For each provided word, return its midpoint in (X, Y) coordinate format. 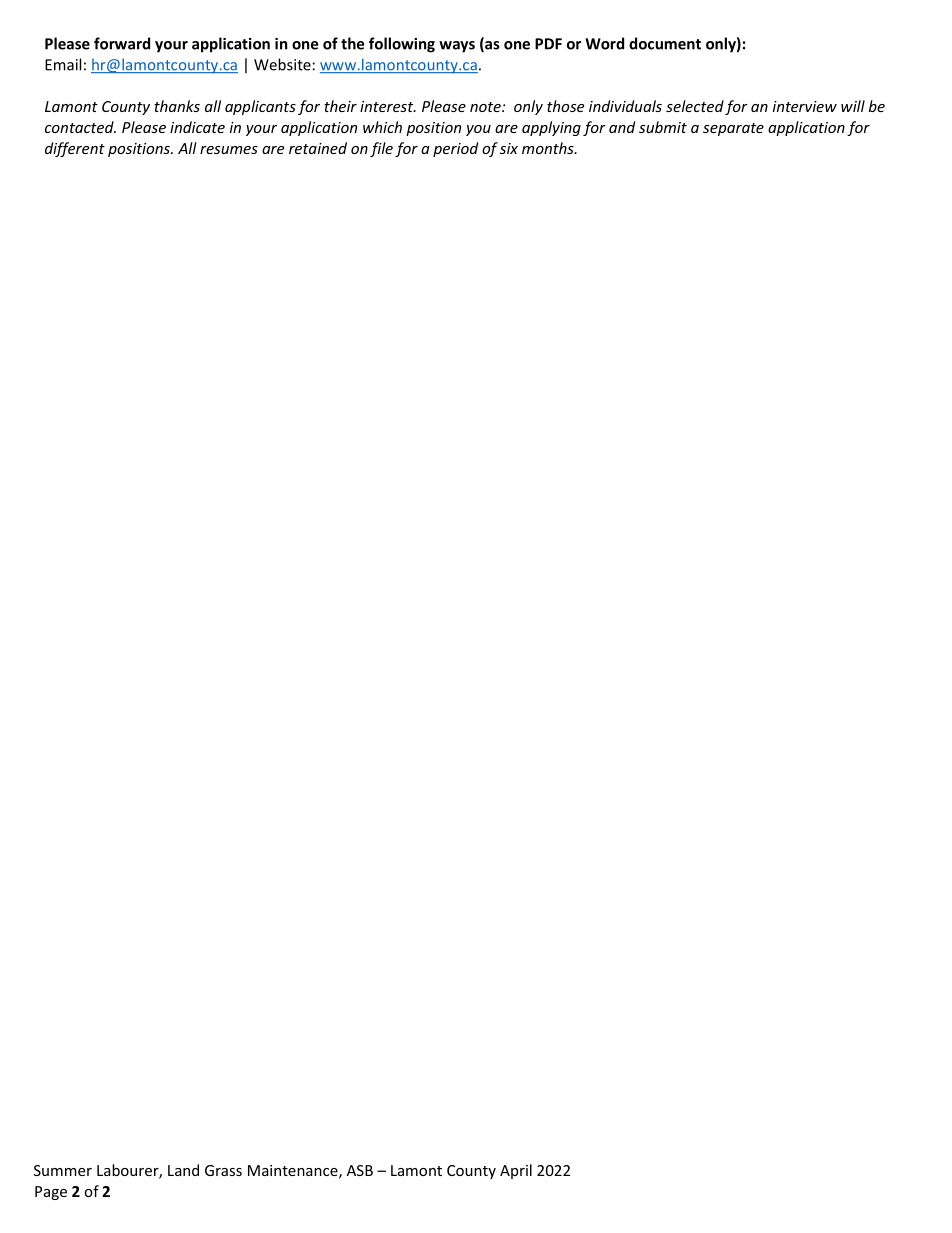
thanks (177, 106)
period (455, 149)
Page (51, 1193)
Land (183, 1170)
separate (733, 129)
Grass (223, 1170)
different (75, 149)
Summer (63, 1170)
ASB (360, 1170)
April (516, 1171)
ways (457, 47)
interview (805, 106)
